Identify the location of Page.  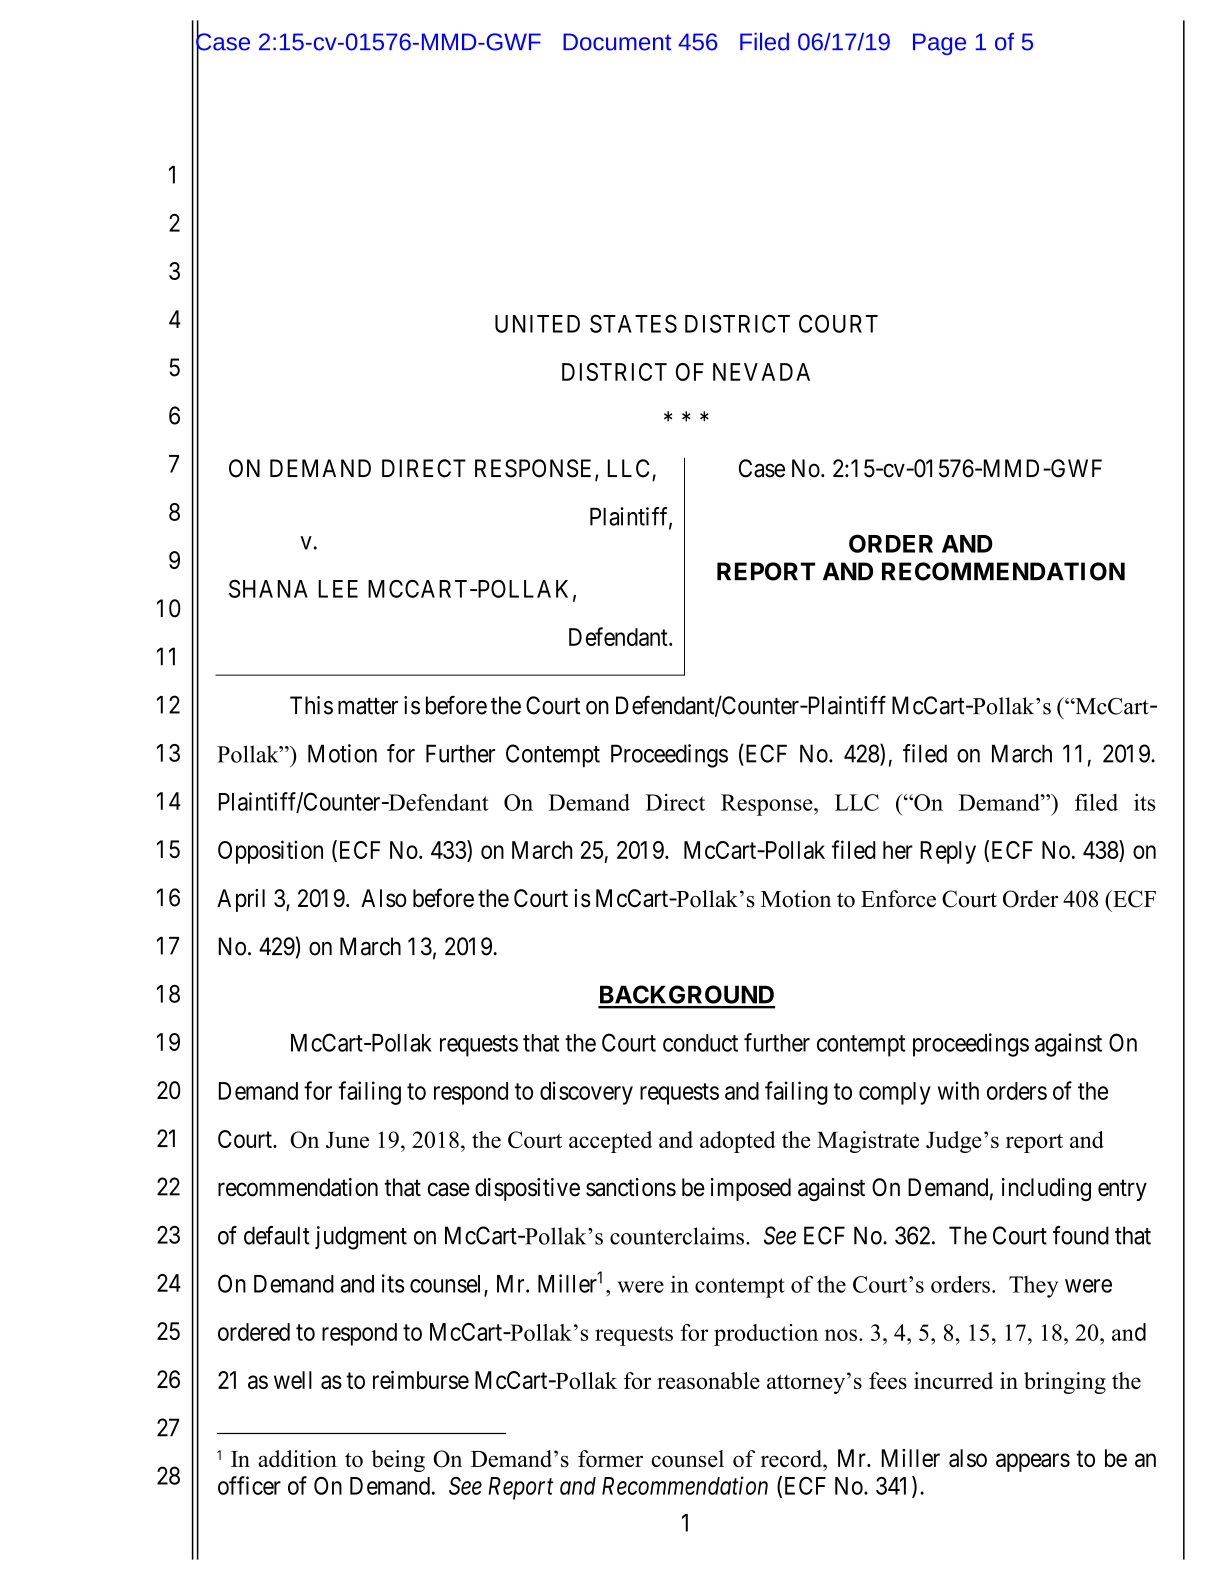
(939, 44).
